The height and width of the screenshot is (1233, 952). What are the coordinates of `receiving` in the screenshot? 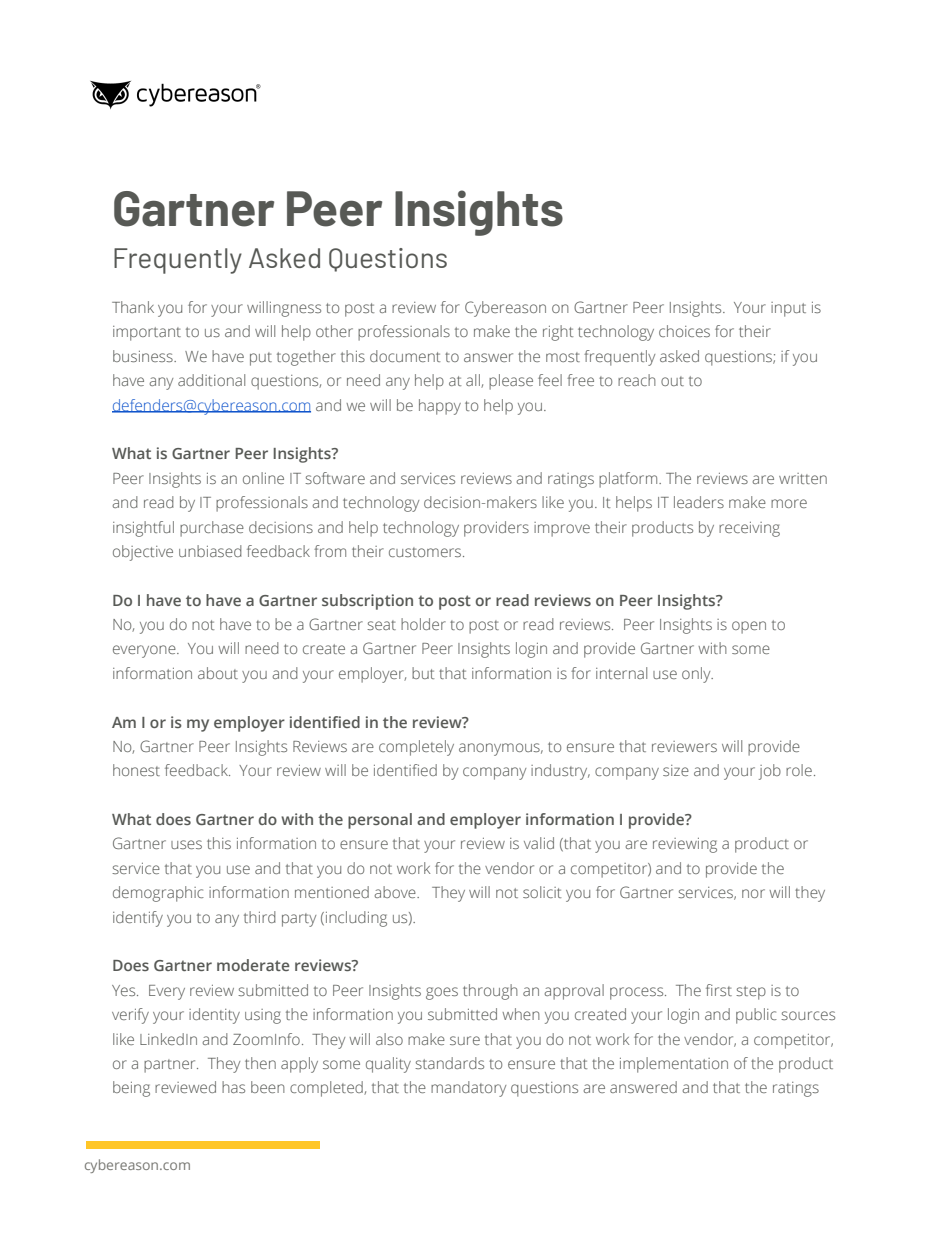 It's located at (749, 529).
